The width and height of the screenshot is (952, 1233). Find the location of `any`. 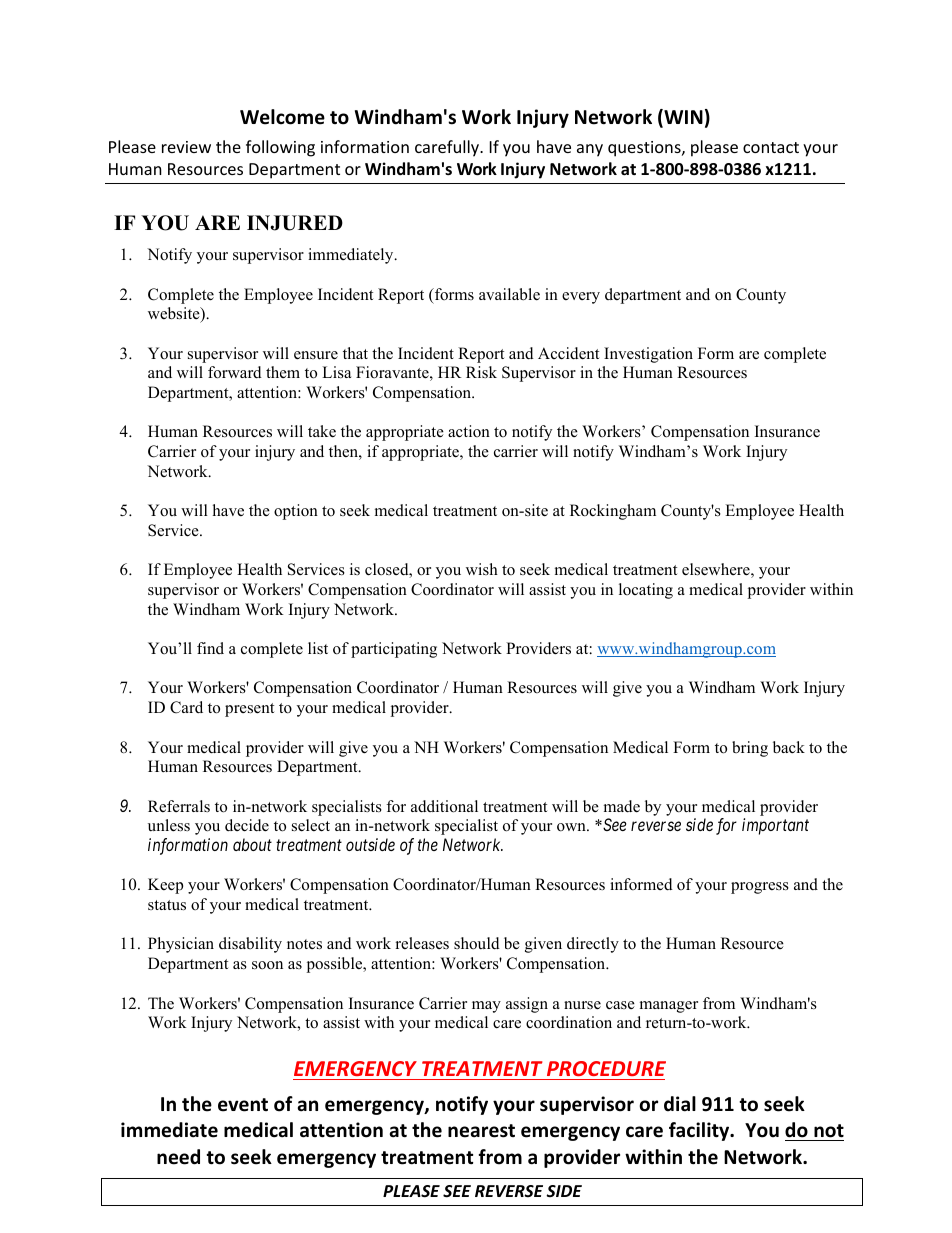

any is located at coordinates (590, 150).
